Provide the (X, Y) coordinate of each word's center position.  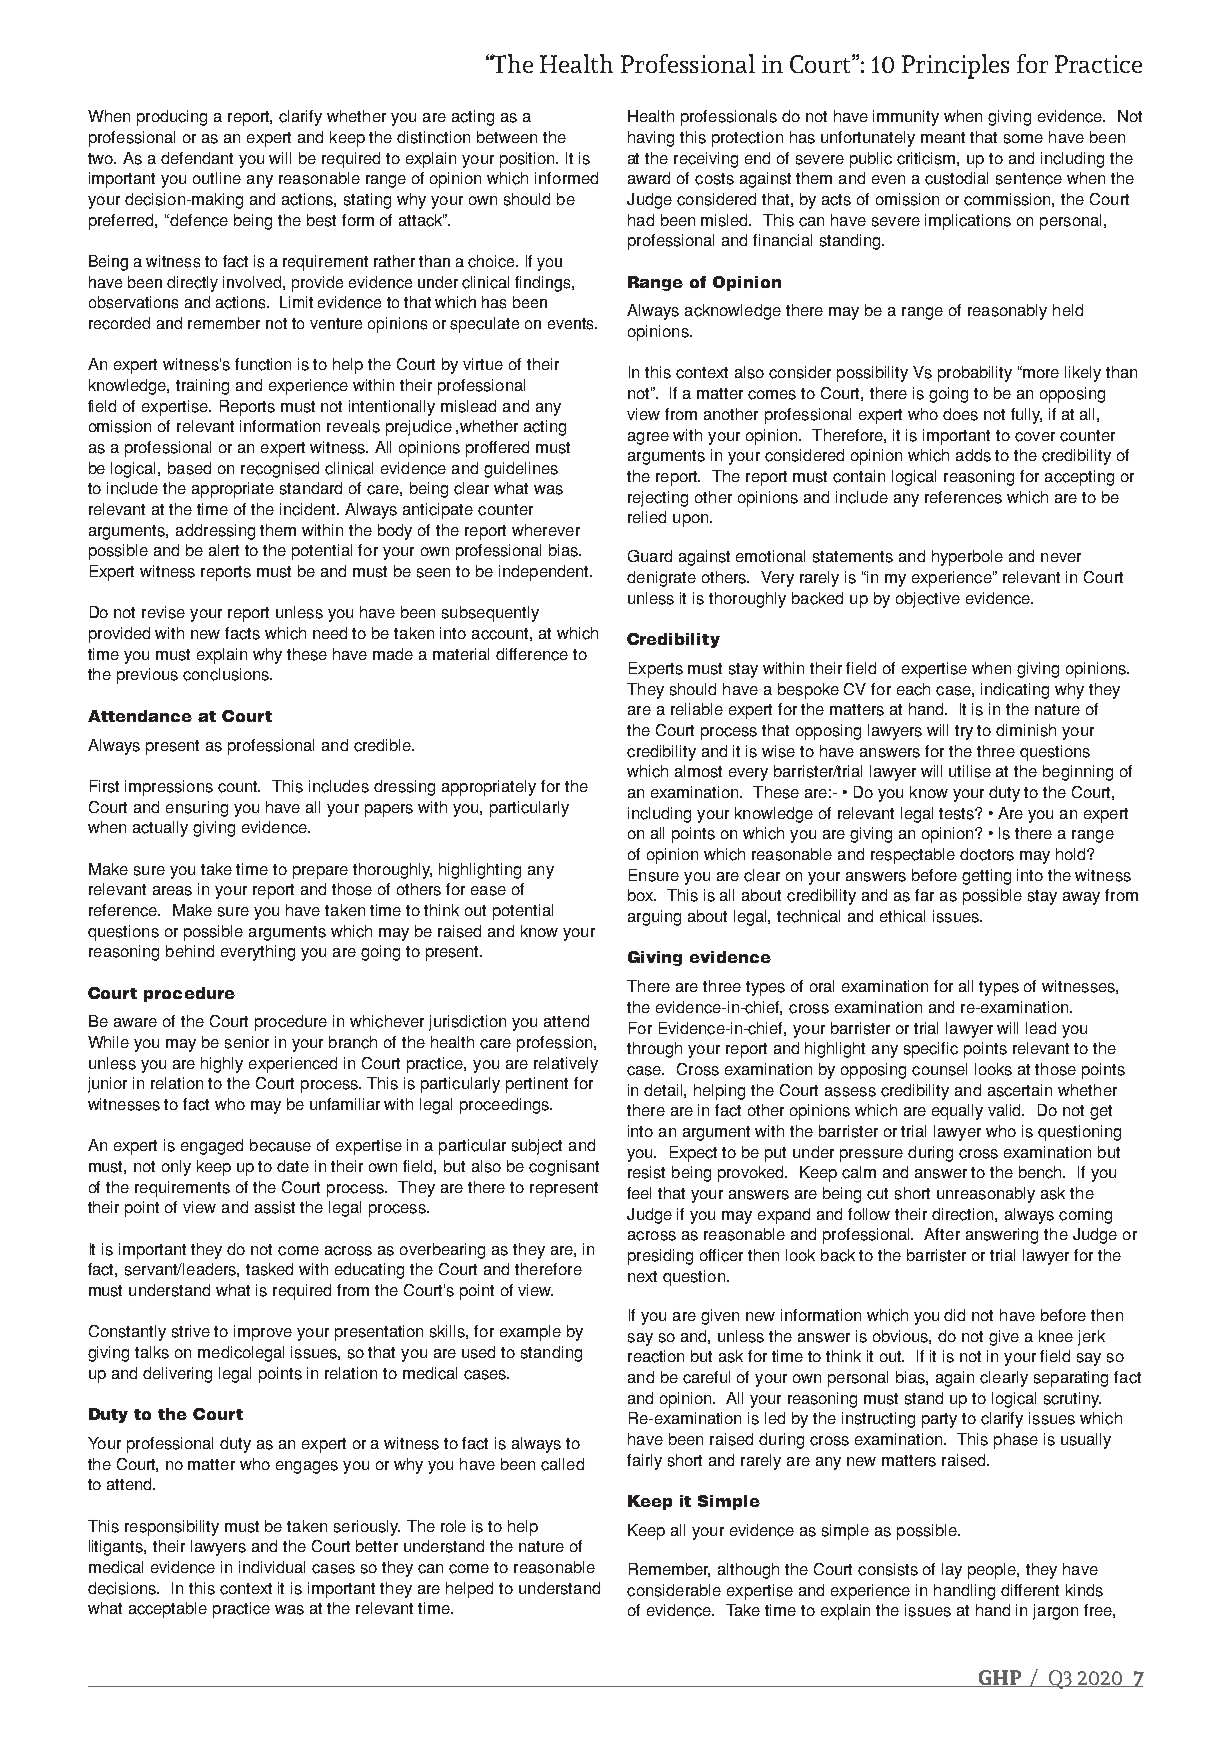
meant (943, 137)
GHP (1000, 1678)
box (642, 895)
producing (172, 118)
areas (172, 891)
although (748, 1571)
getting (986, 877)
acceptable (168, 1610)
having (651, 139)
